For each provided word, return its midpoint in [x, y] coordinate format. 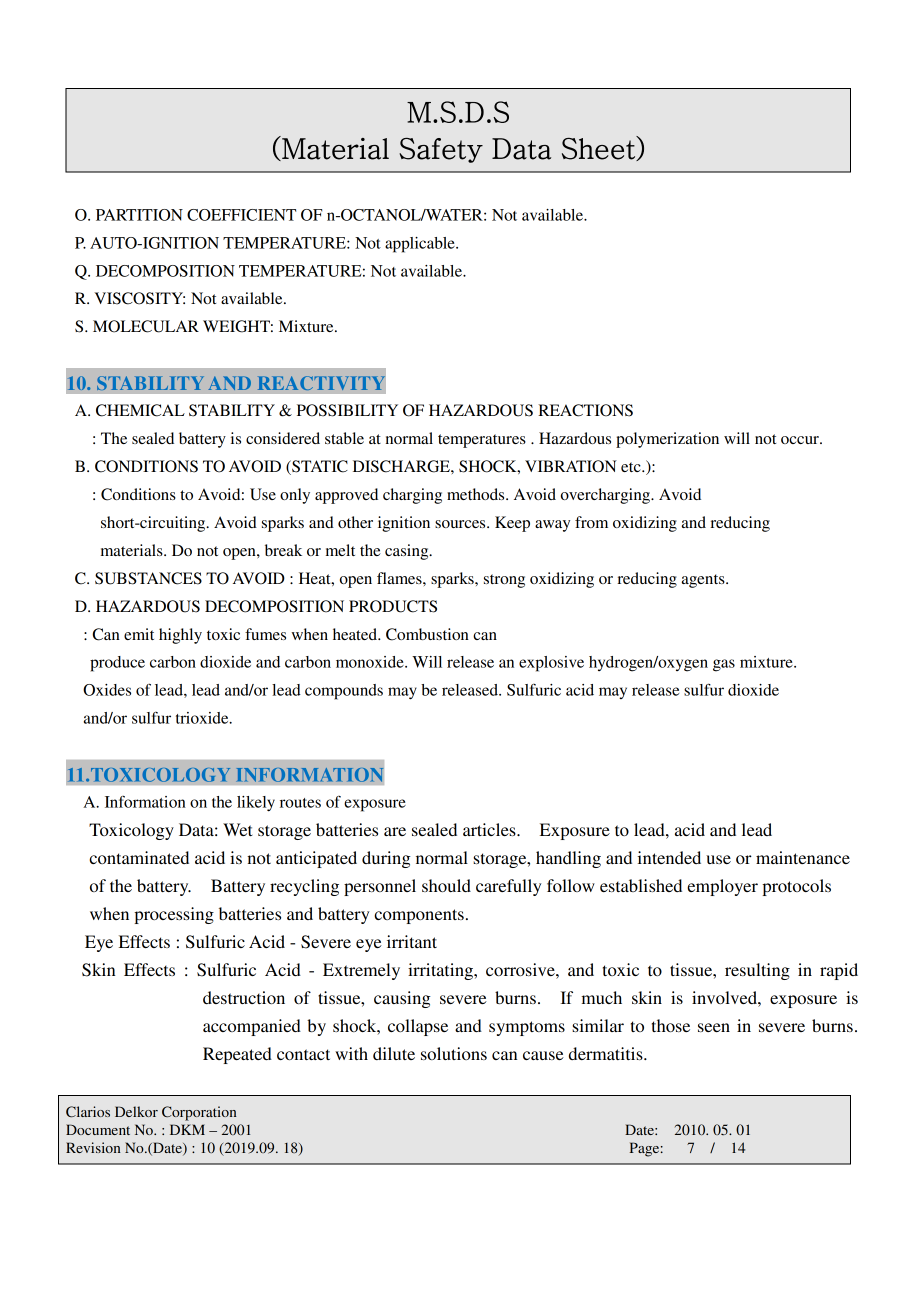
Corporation [199, 1113]
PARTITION [139, 215]
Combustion [427, 634]
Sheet [599, 148]
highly [180, 636]
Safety [441, 150]
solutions [454, 1053]
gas [724, 665]
